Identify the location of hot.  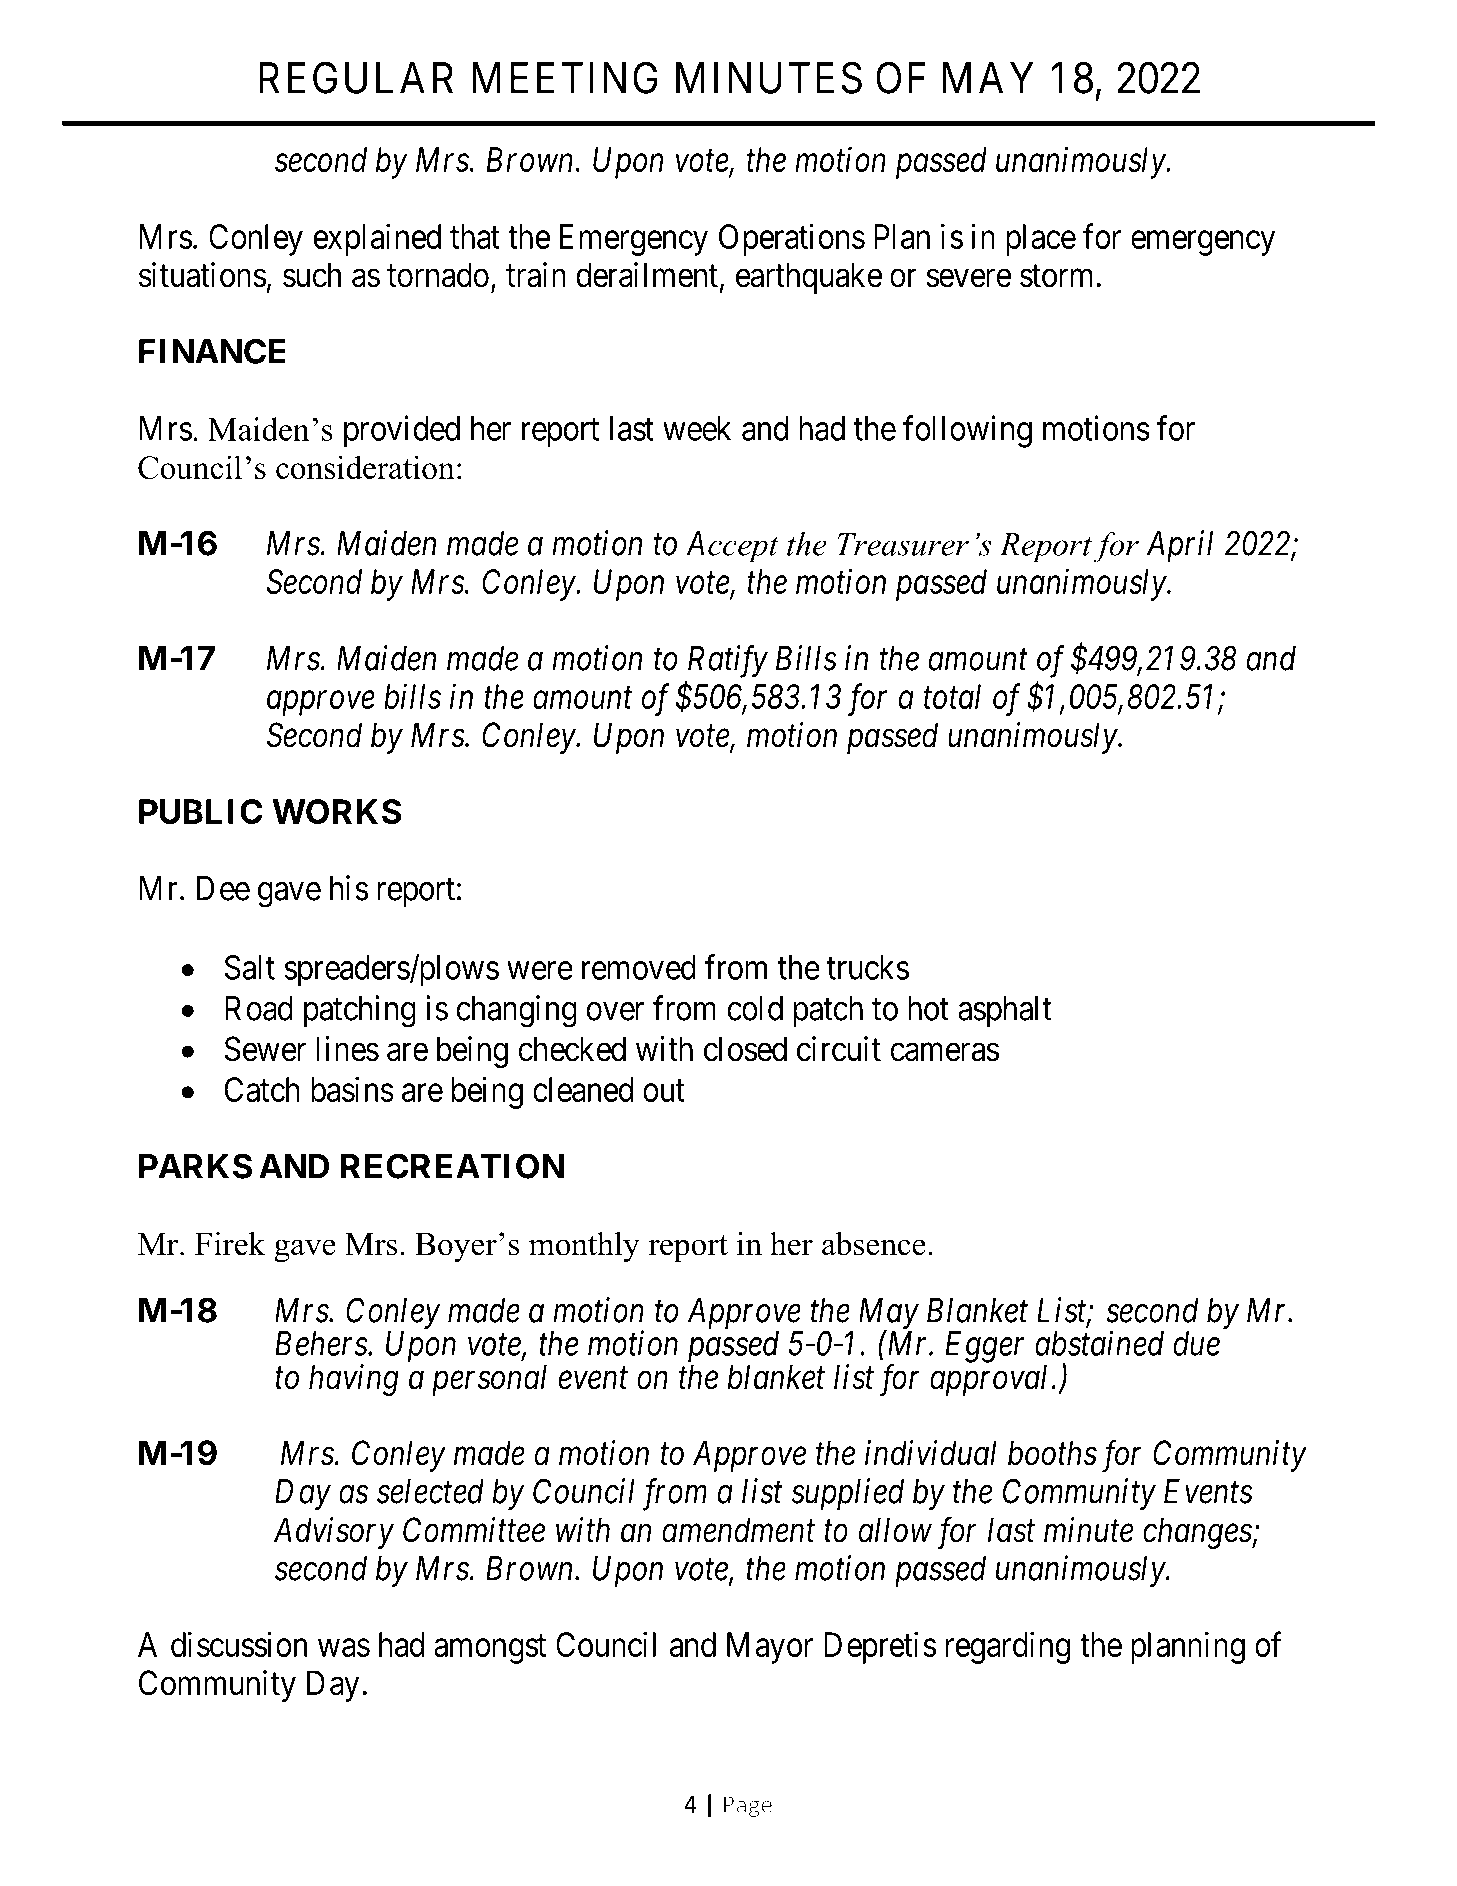
(928, 1008).
